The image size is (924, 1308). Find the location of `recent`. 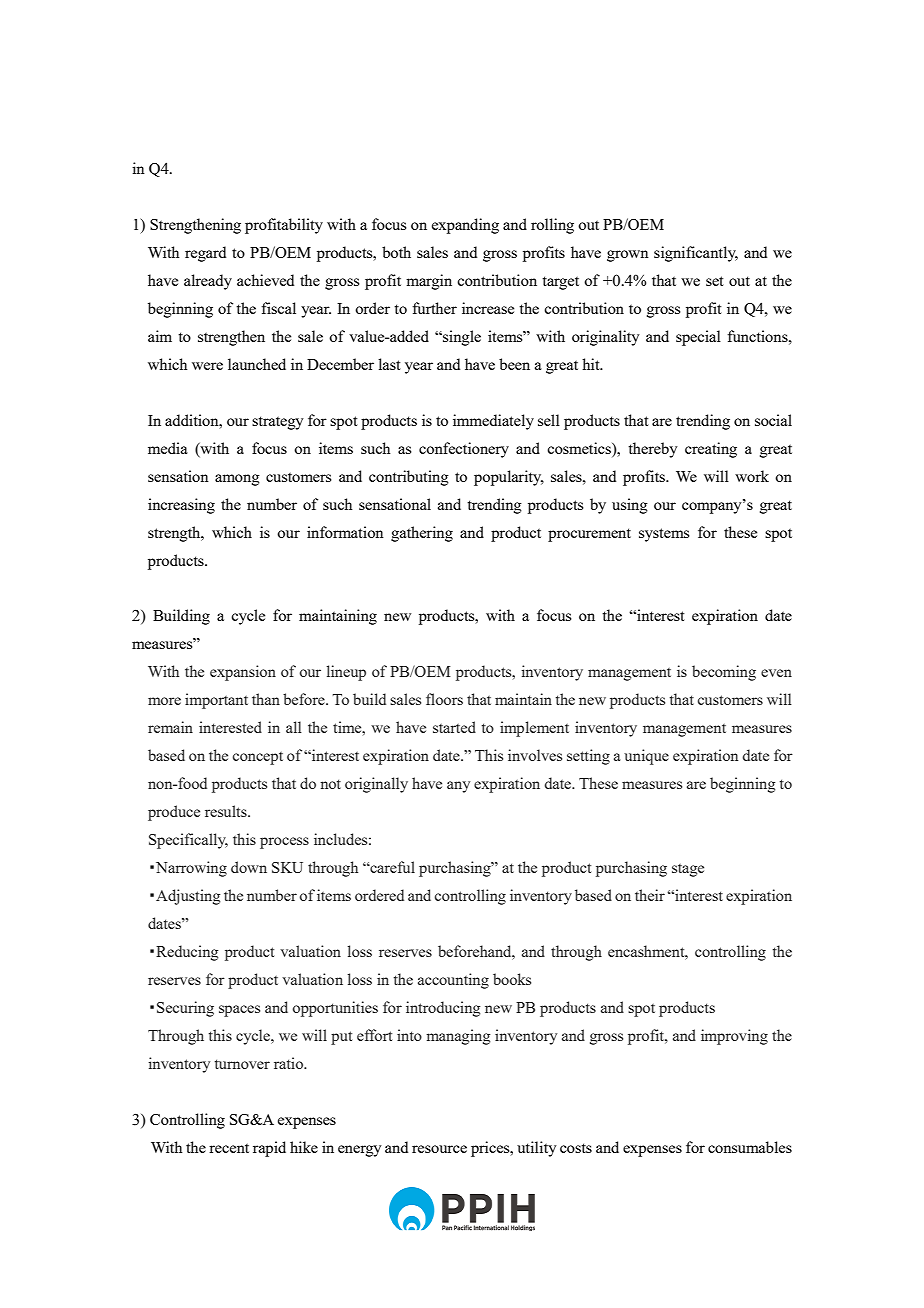

recent is located at coordinates (229, 1148).
